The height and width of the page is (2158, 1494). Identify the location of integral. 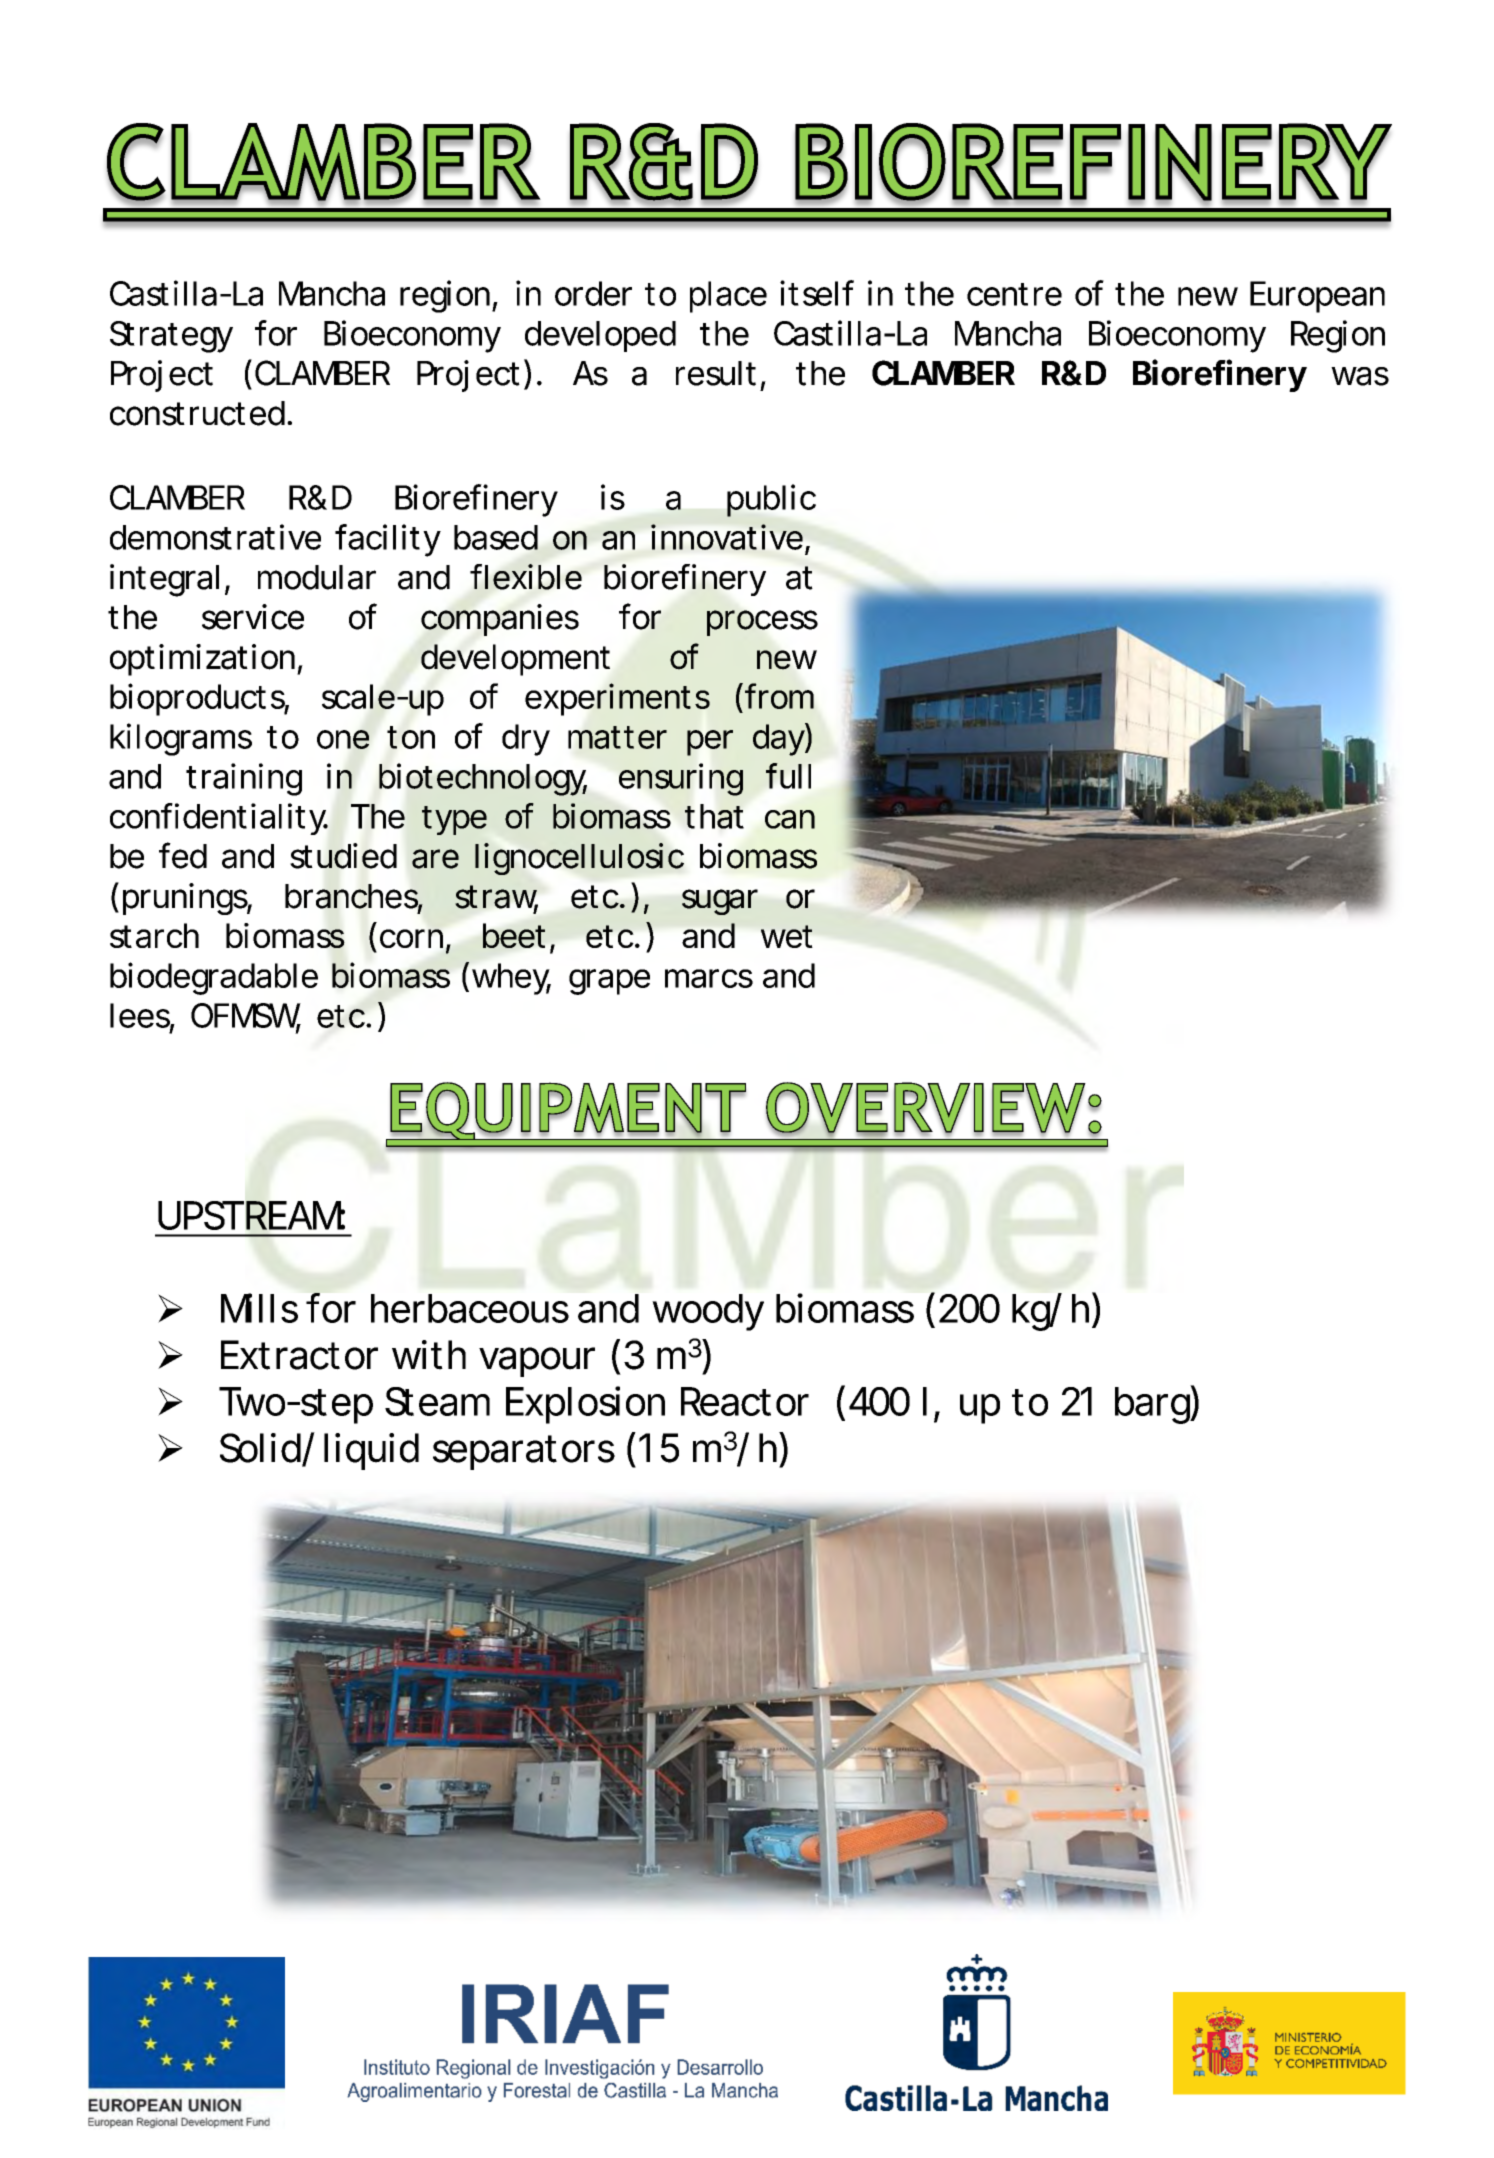
(164, 580).
